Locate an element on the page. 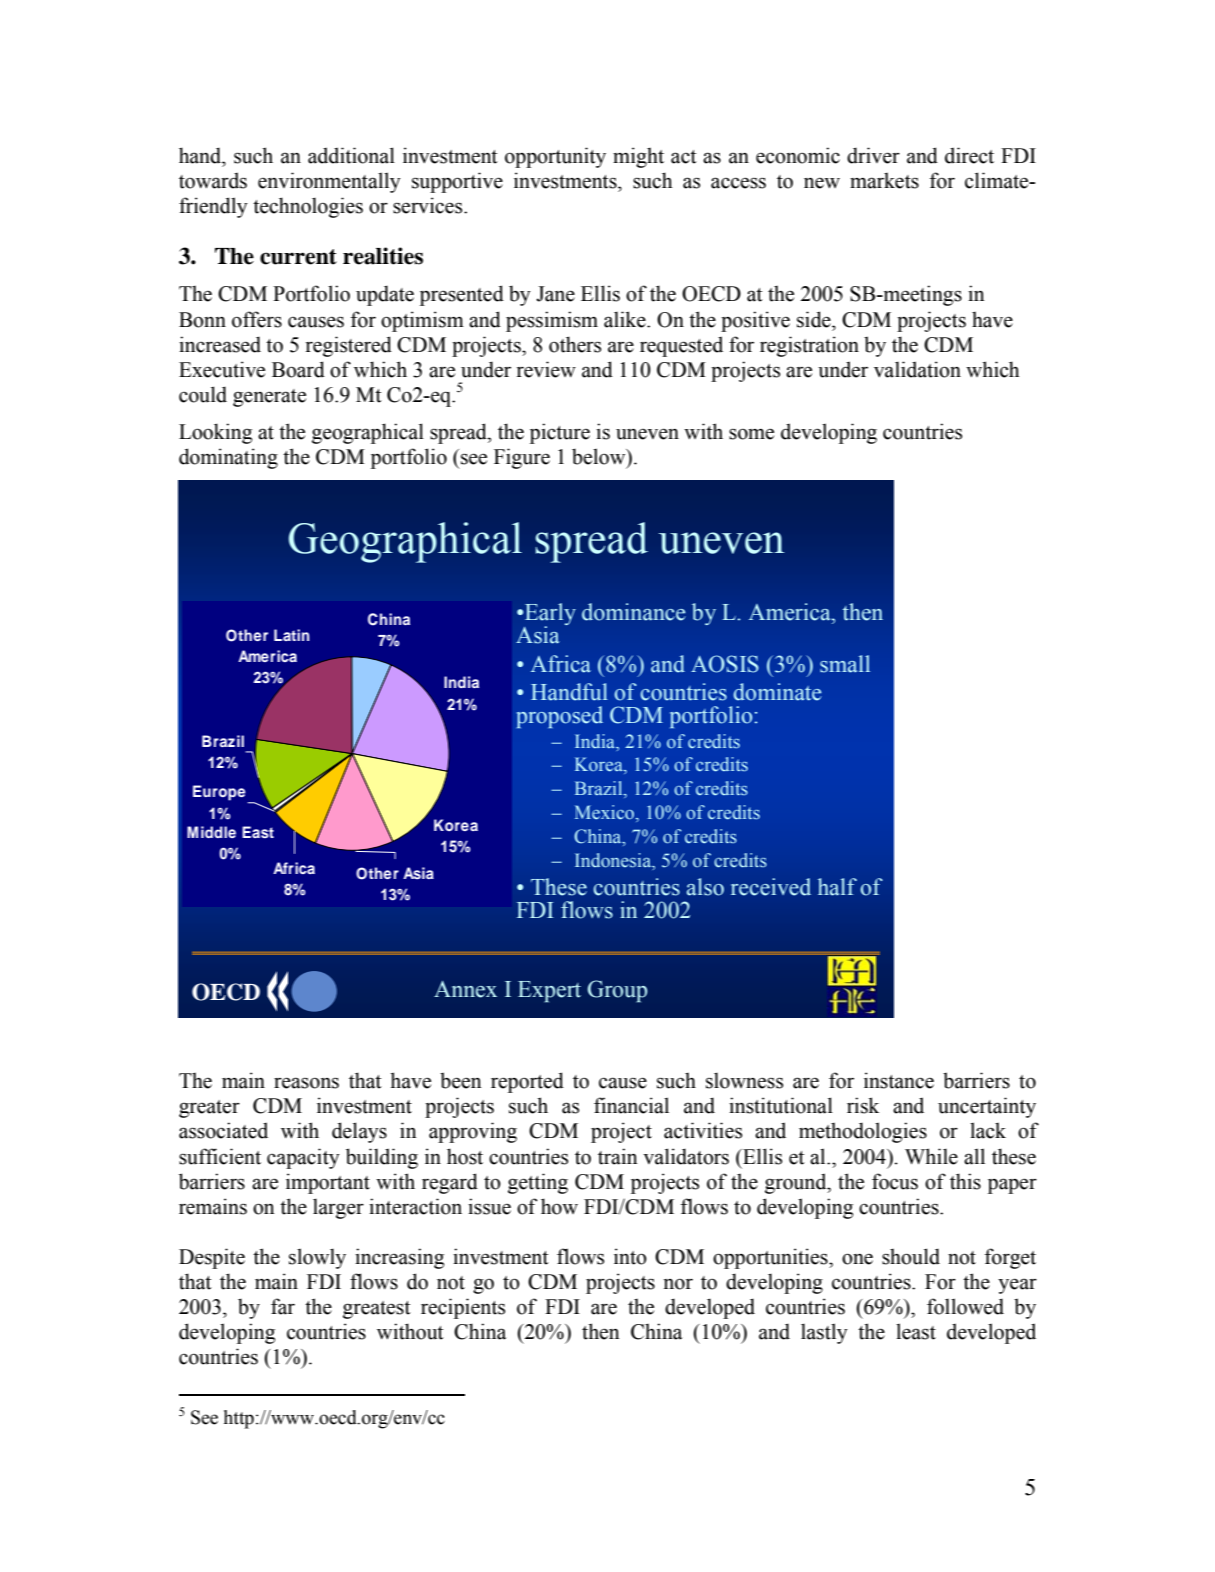 This image has height=1572, width=1215. might is located at coordinates (638, 157).
